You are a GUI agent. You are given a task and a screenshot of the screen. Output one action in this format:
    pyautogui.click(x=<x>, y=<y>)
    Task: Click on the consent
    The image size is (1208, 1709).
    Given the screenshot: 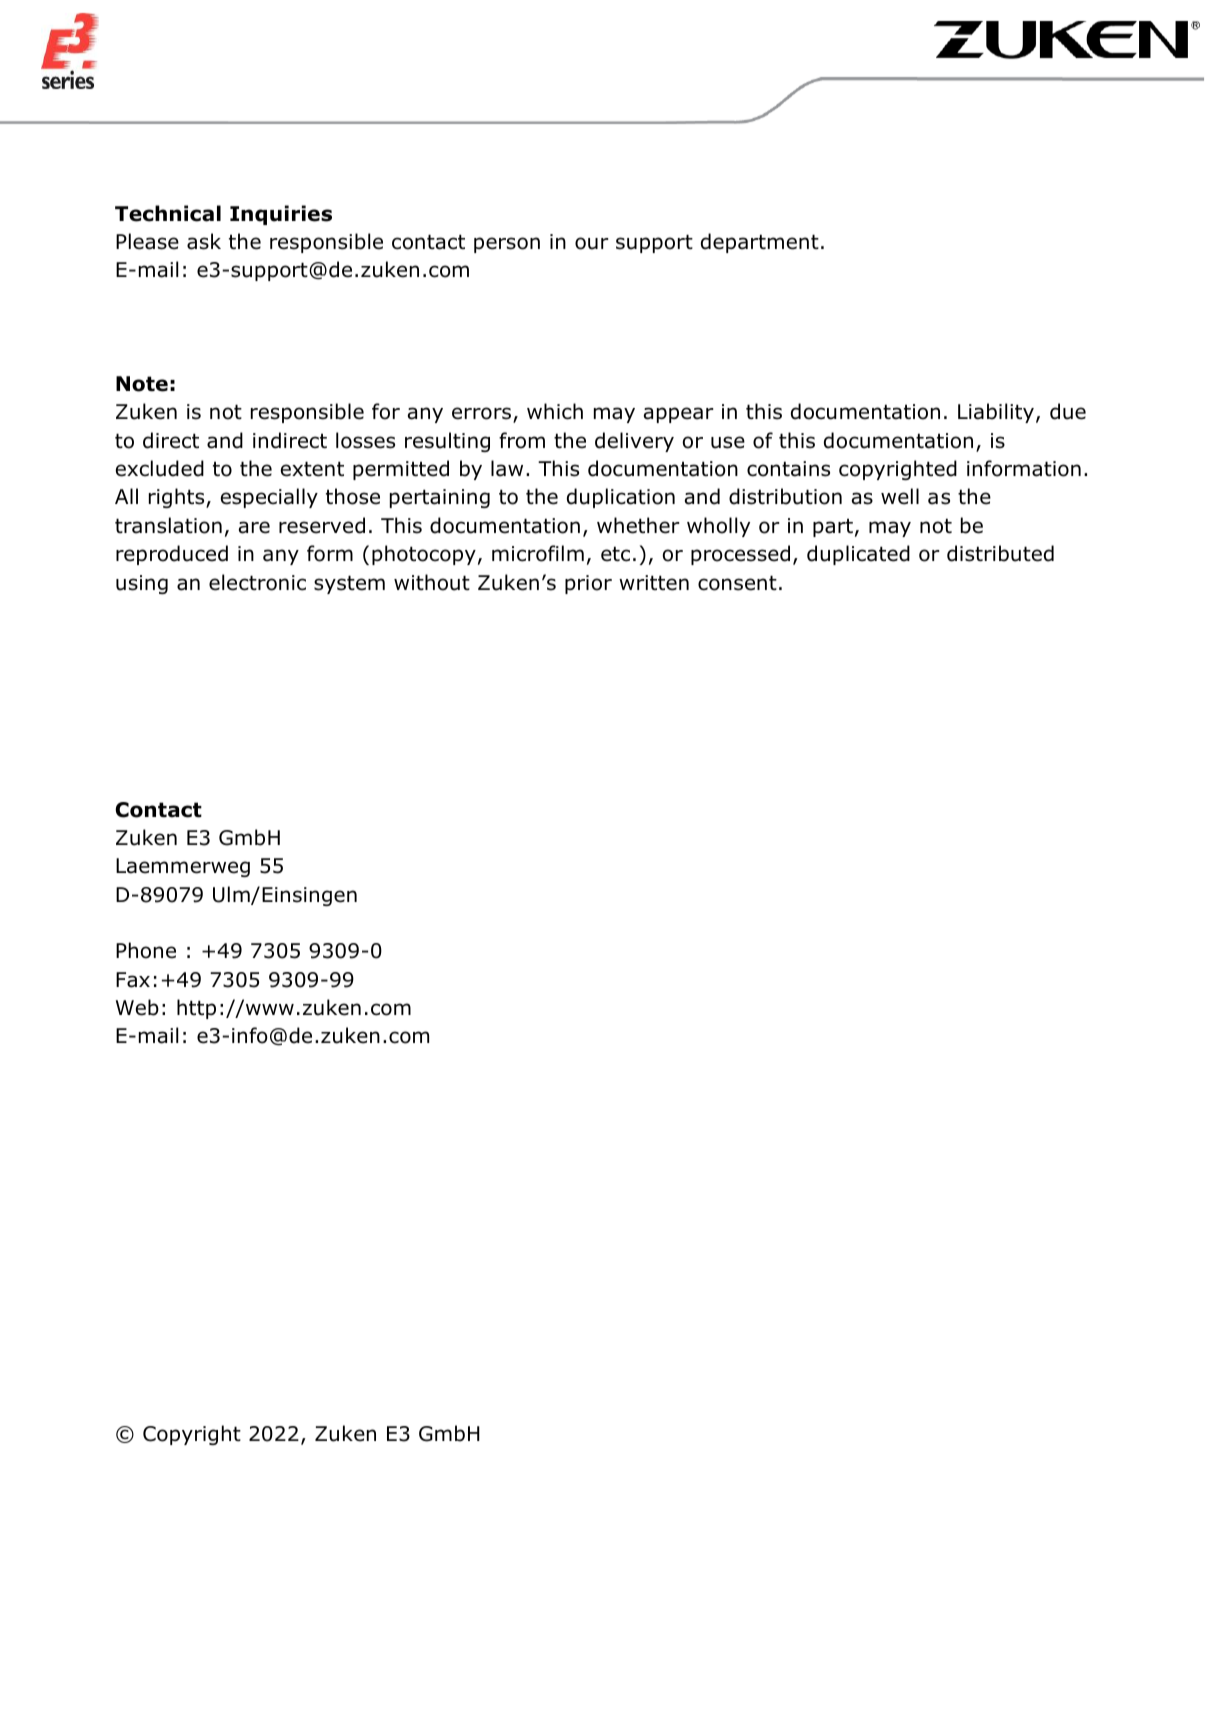 What is the action you would take?
    pyautogui.click(x=737, y=583)
